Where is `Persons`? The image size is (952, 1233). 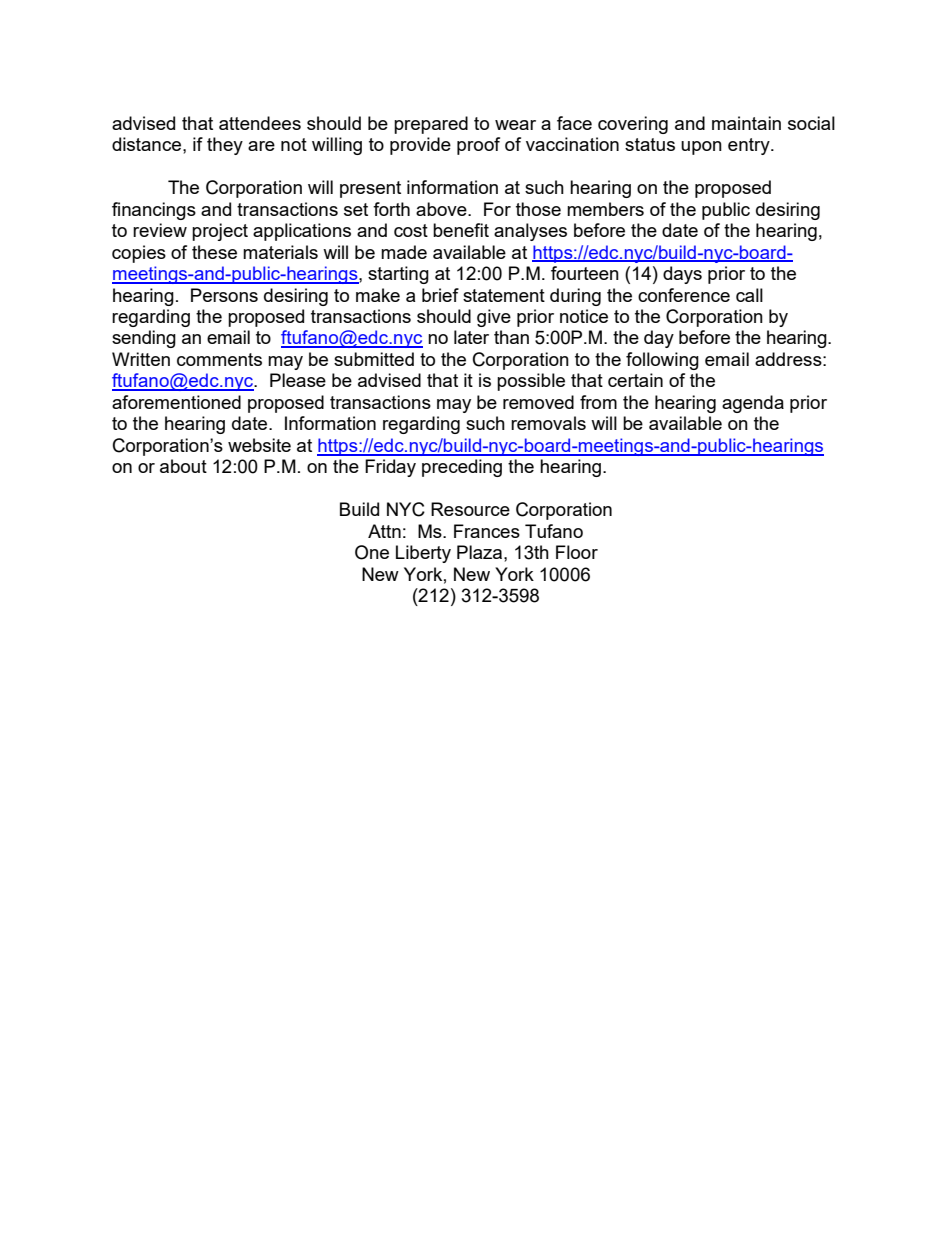 Persons is located at coordinates (224, 295).
